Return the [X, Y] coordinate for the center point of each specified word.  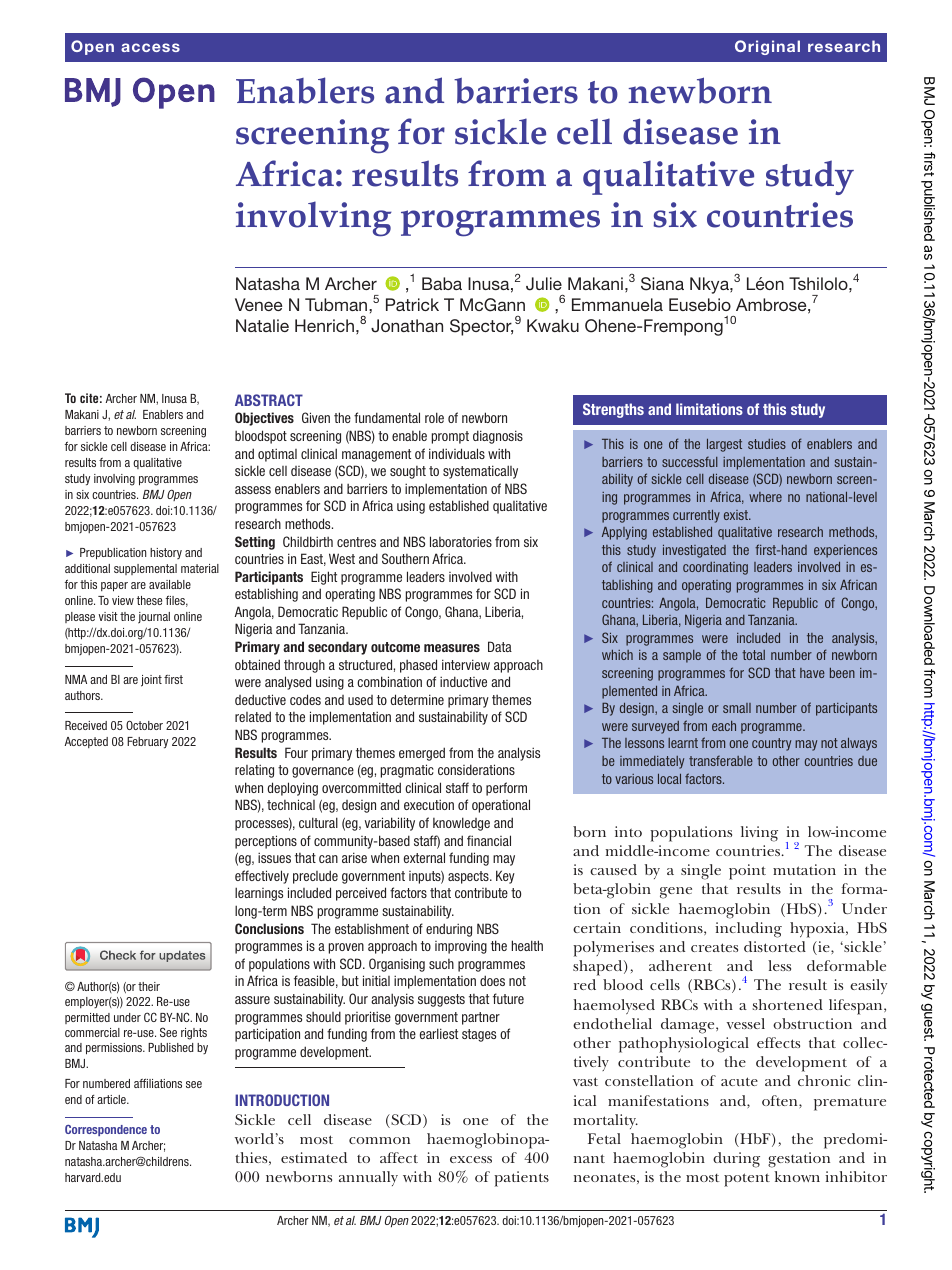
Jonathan [407, 326]
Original [767, 47]
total [753, 655]
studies [767, 444]
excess [471, 1159]
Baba [442, 283]
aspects [469, 877]
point [747, 872]
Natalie [262, 325]
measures [452, 648]
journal [154, 618]
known [797, 1176]
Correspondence [106, 1130]
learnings [259, 894]
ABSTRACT [269, 400]
